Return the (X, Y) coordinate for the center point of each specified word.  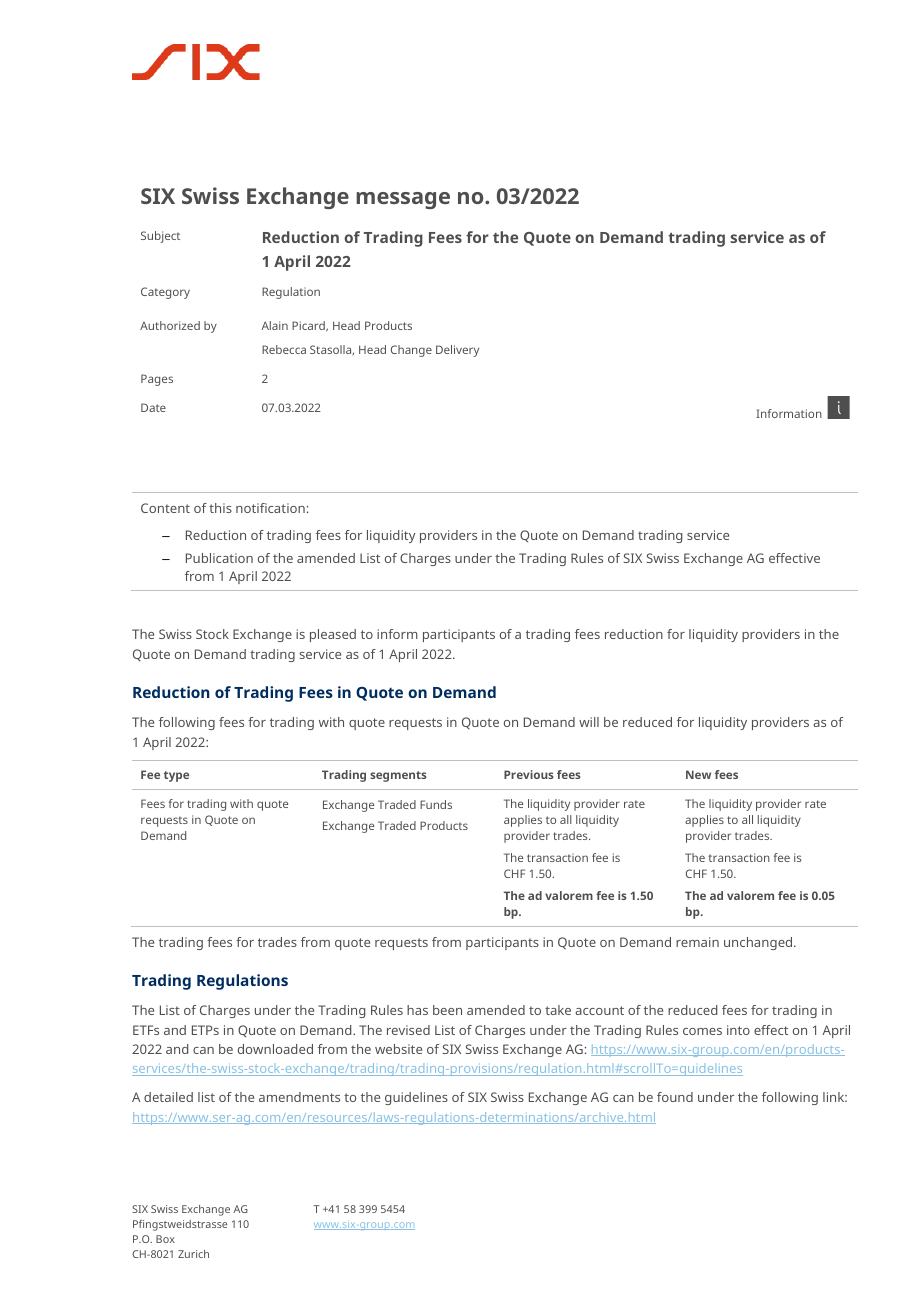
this (220, 508)
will (589, 722)
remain (697, 942)
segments (398, 776)
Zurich (193, 1254)
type (176, 776)
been (447, 1010)
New (698, 774)
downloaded (275, 1049)
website (398, 1049)
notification (270, 508)
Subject (160, 237)
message (403, 200)
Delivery (457, 351)
